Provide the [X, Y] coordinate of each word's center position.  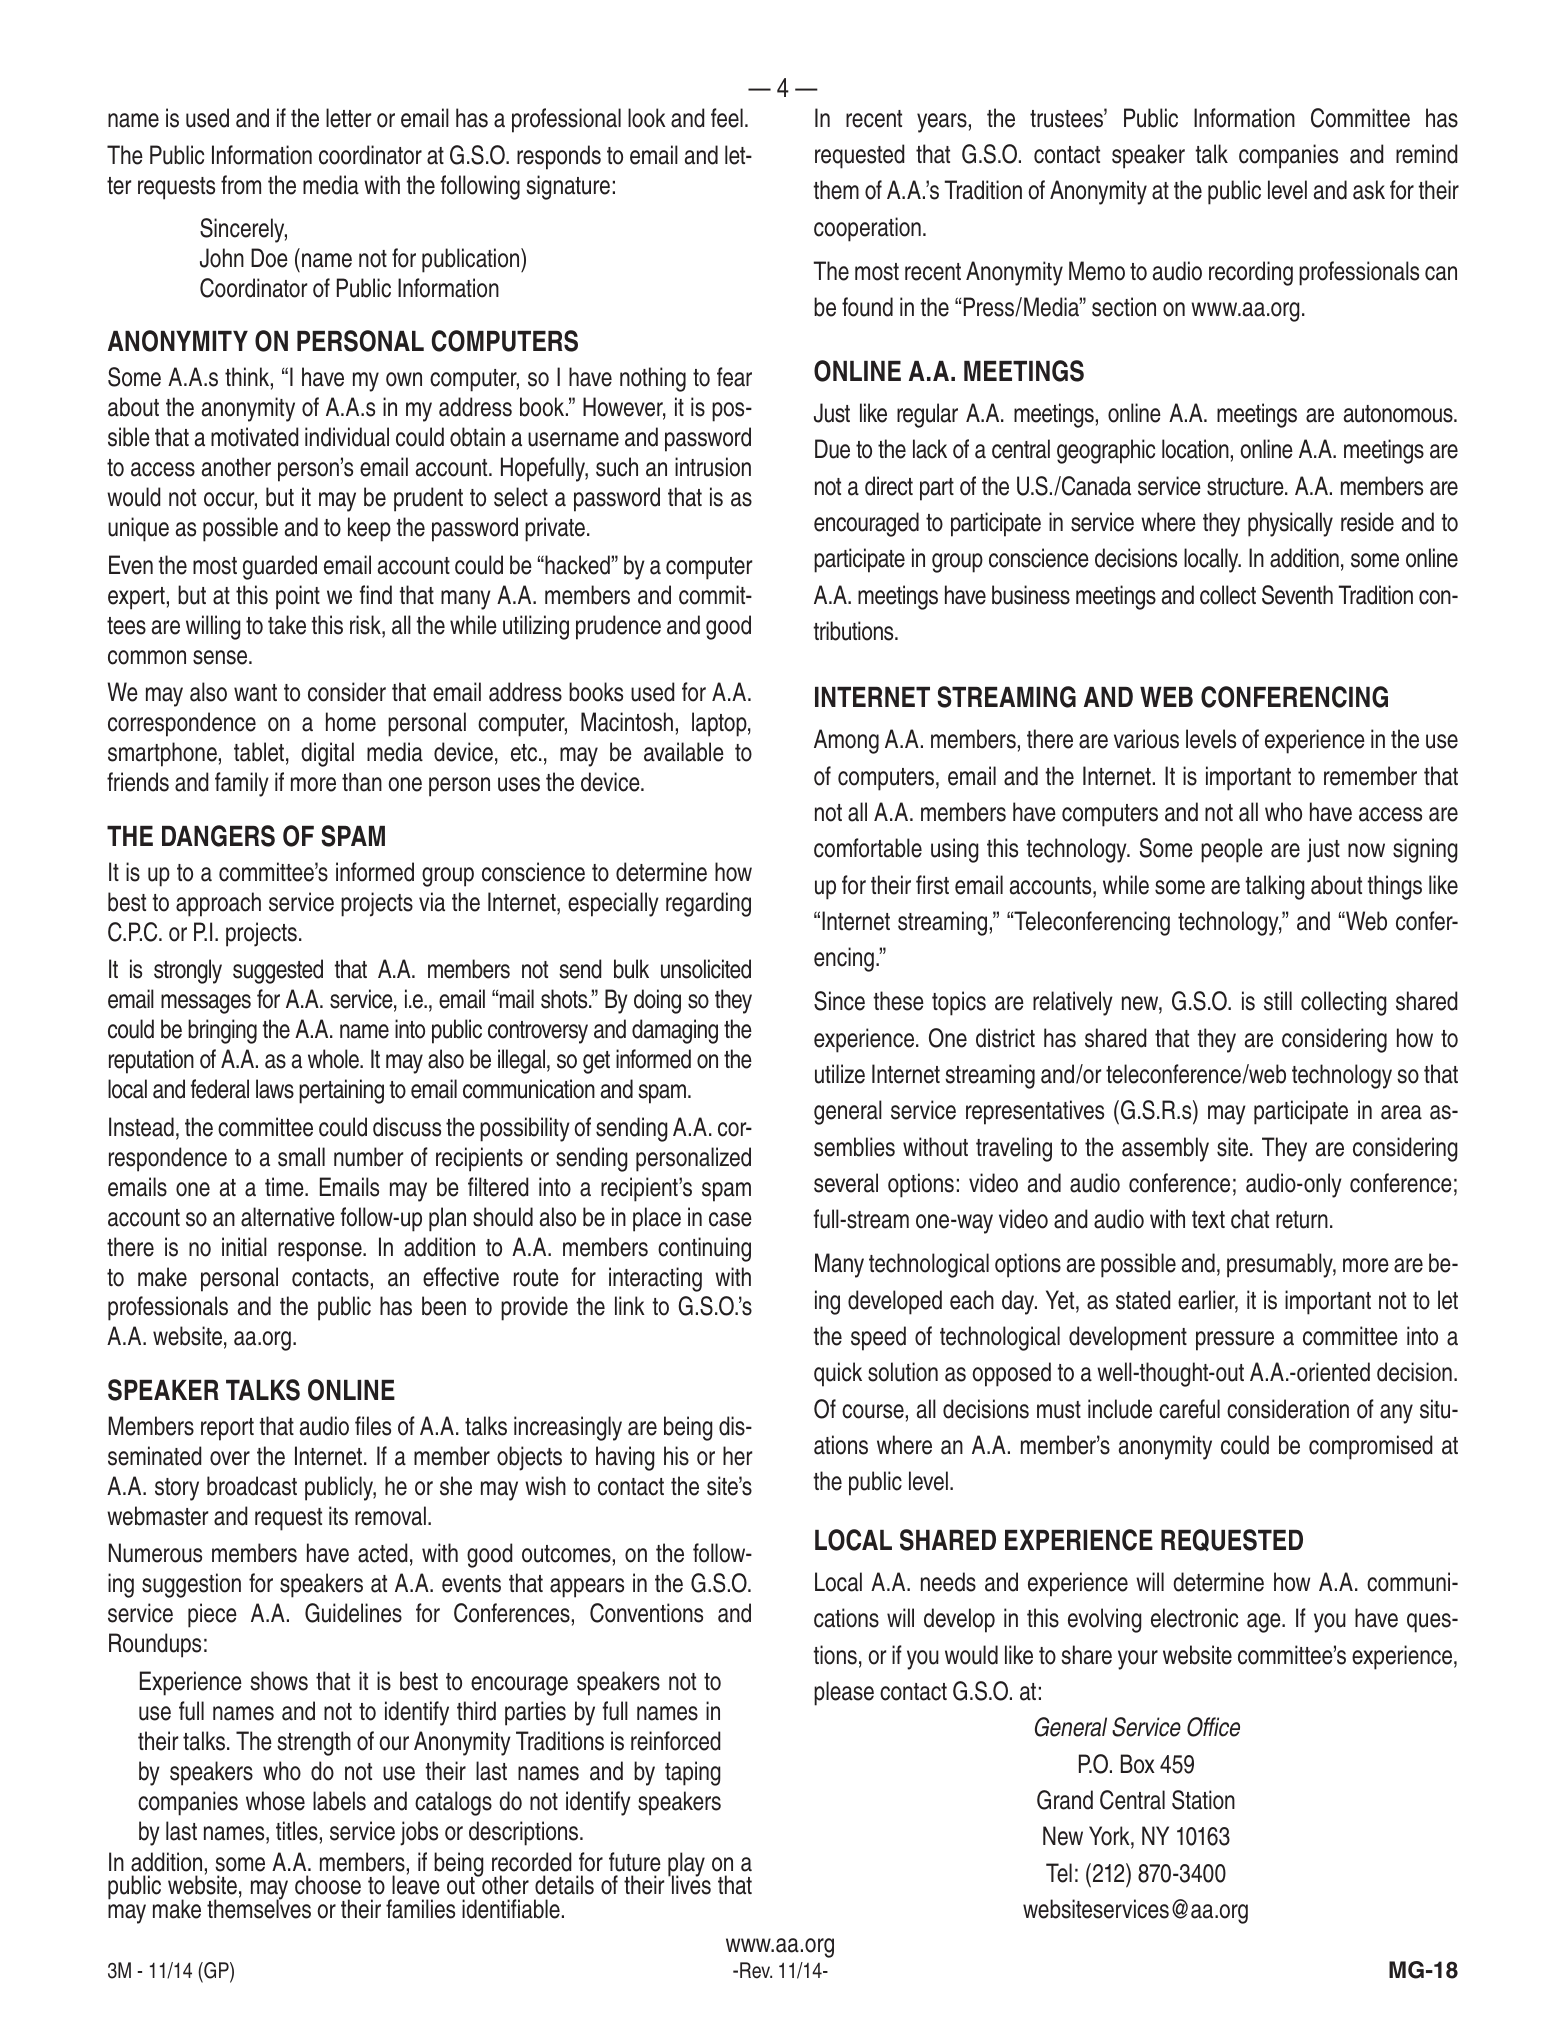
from [241, 185]
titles [297, 1831]
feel [727, 118]
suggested [278, 971]
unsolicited [706, 969]
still [1278, 1001]
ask [1369, 190]
